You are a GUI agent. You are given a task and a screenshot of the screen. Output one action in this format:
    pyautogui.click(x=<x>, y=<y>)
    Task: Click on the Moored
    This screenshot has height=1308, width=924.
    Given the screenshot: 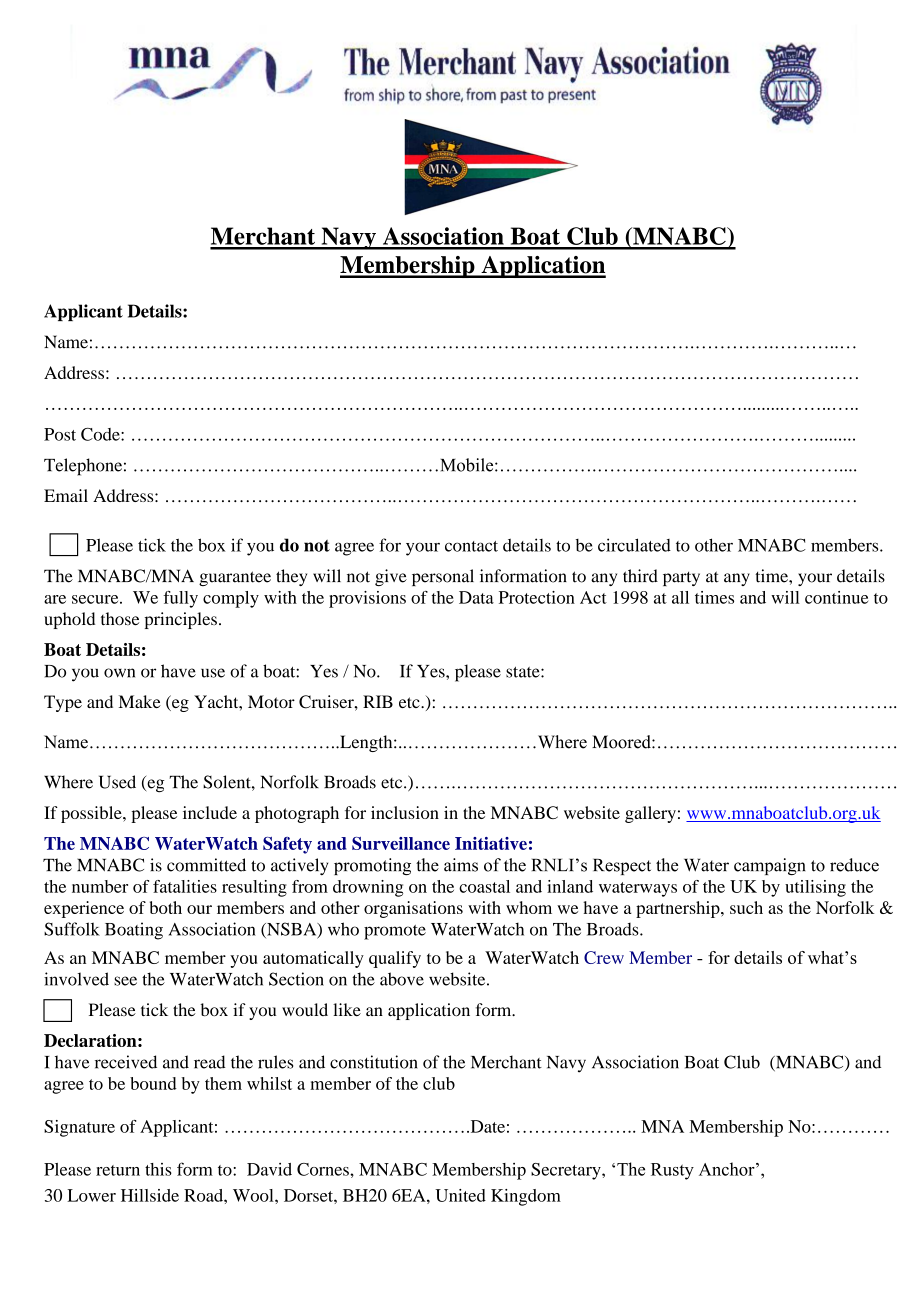 What is the action you would take?
    pyautogui.click(x=622, y=742)
